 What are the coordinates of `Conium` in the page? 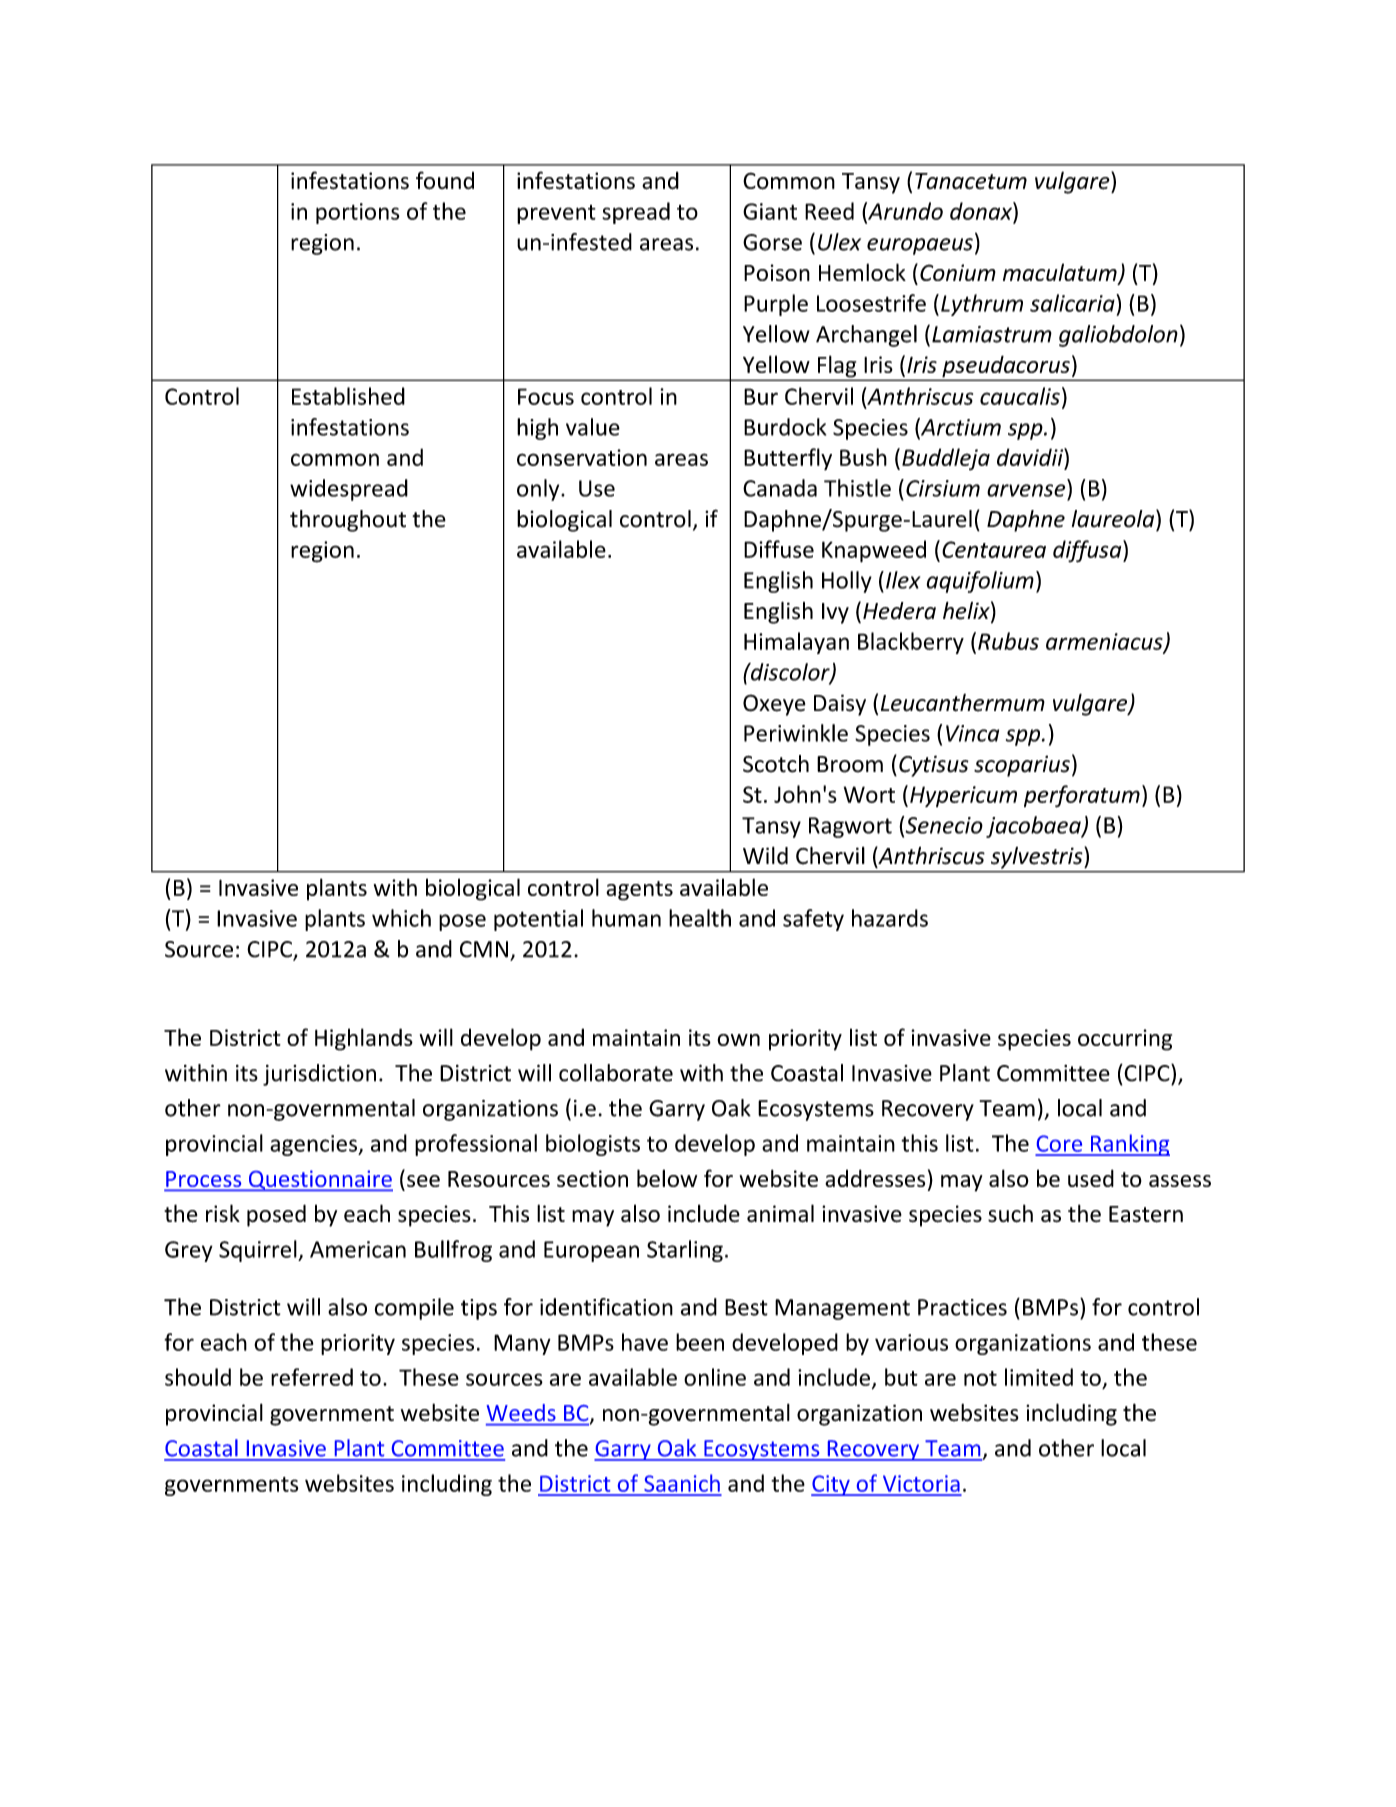 It's located at (958, 272).
